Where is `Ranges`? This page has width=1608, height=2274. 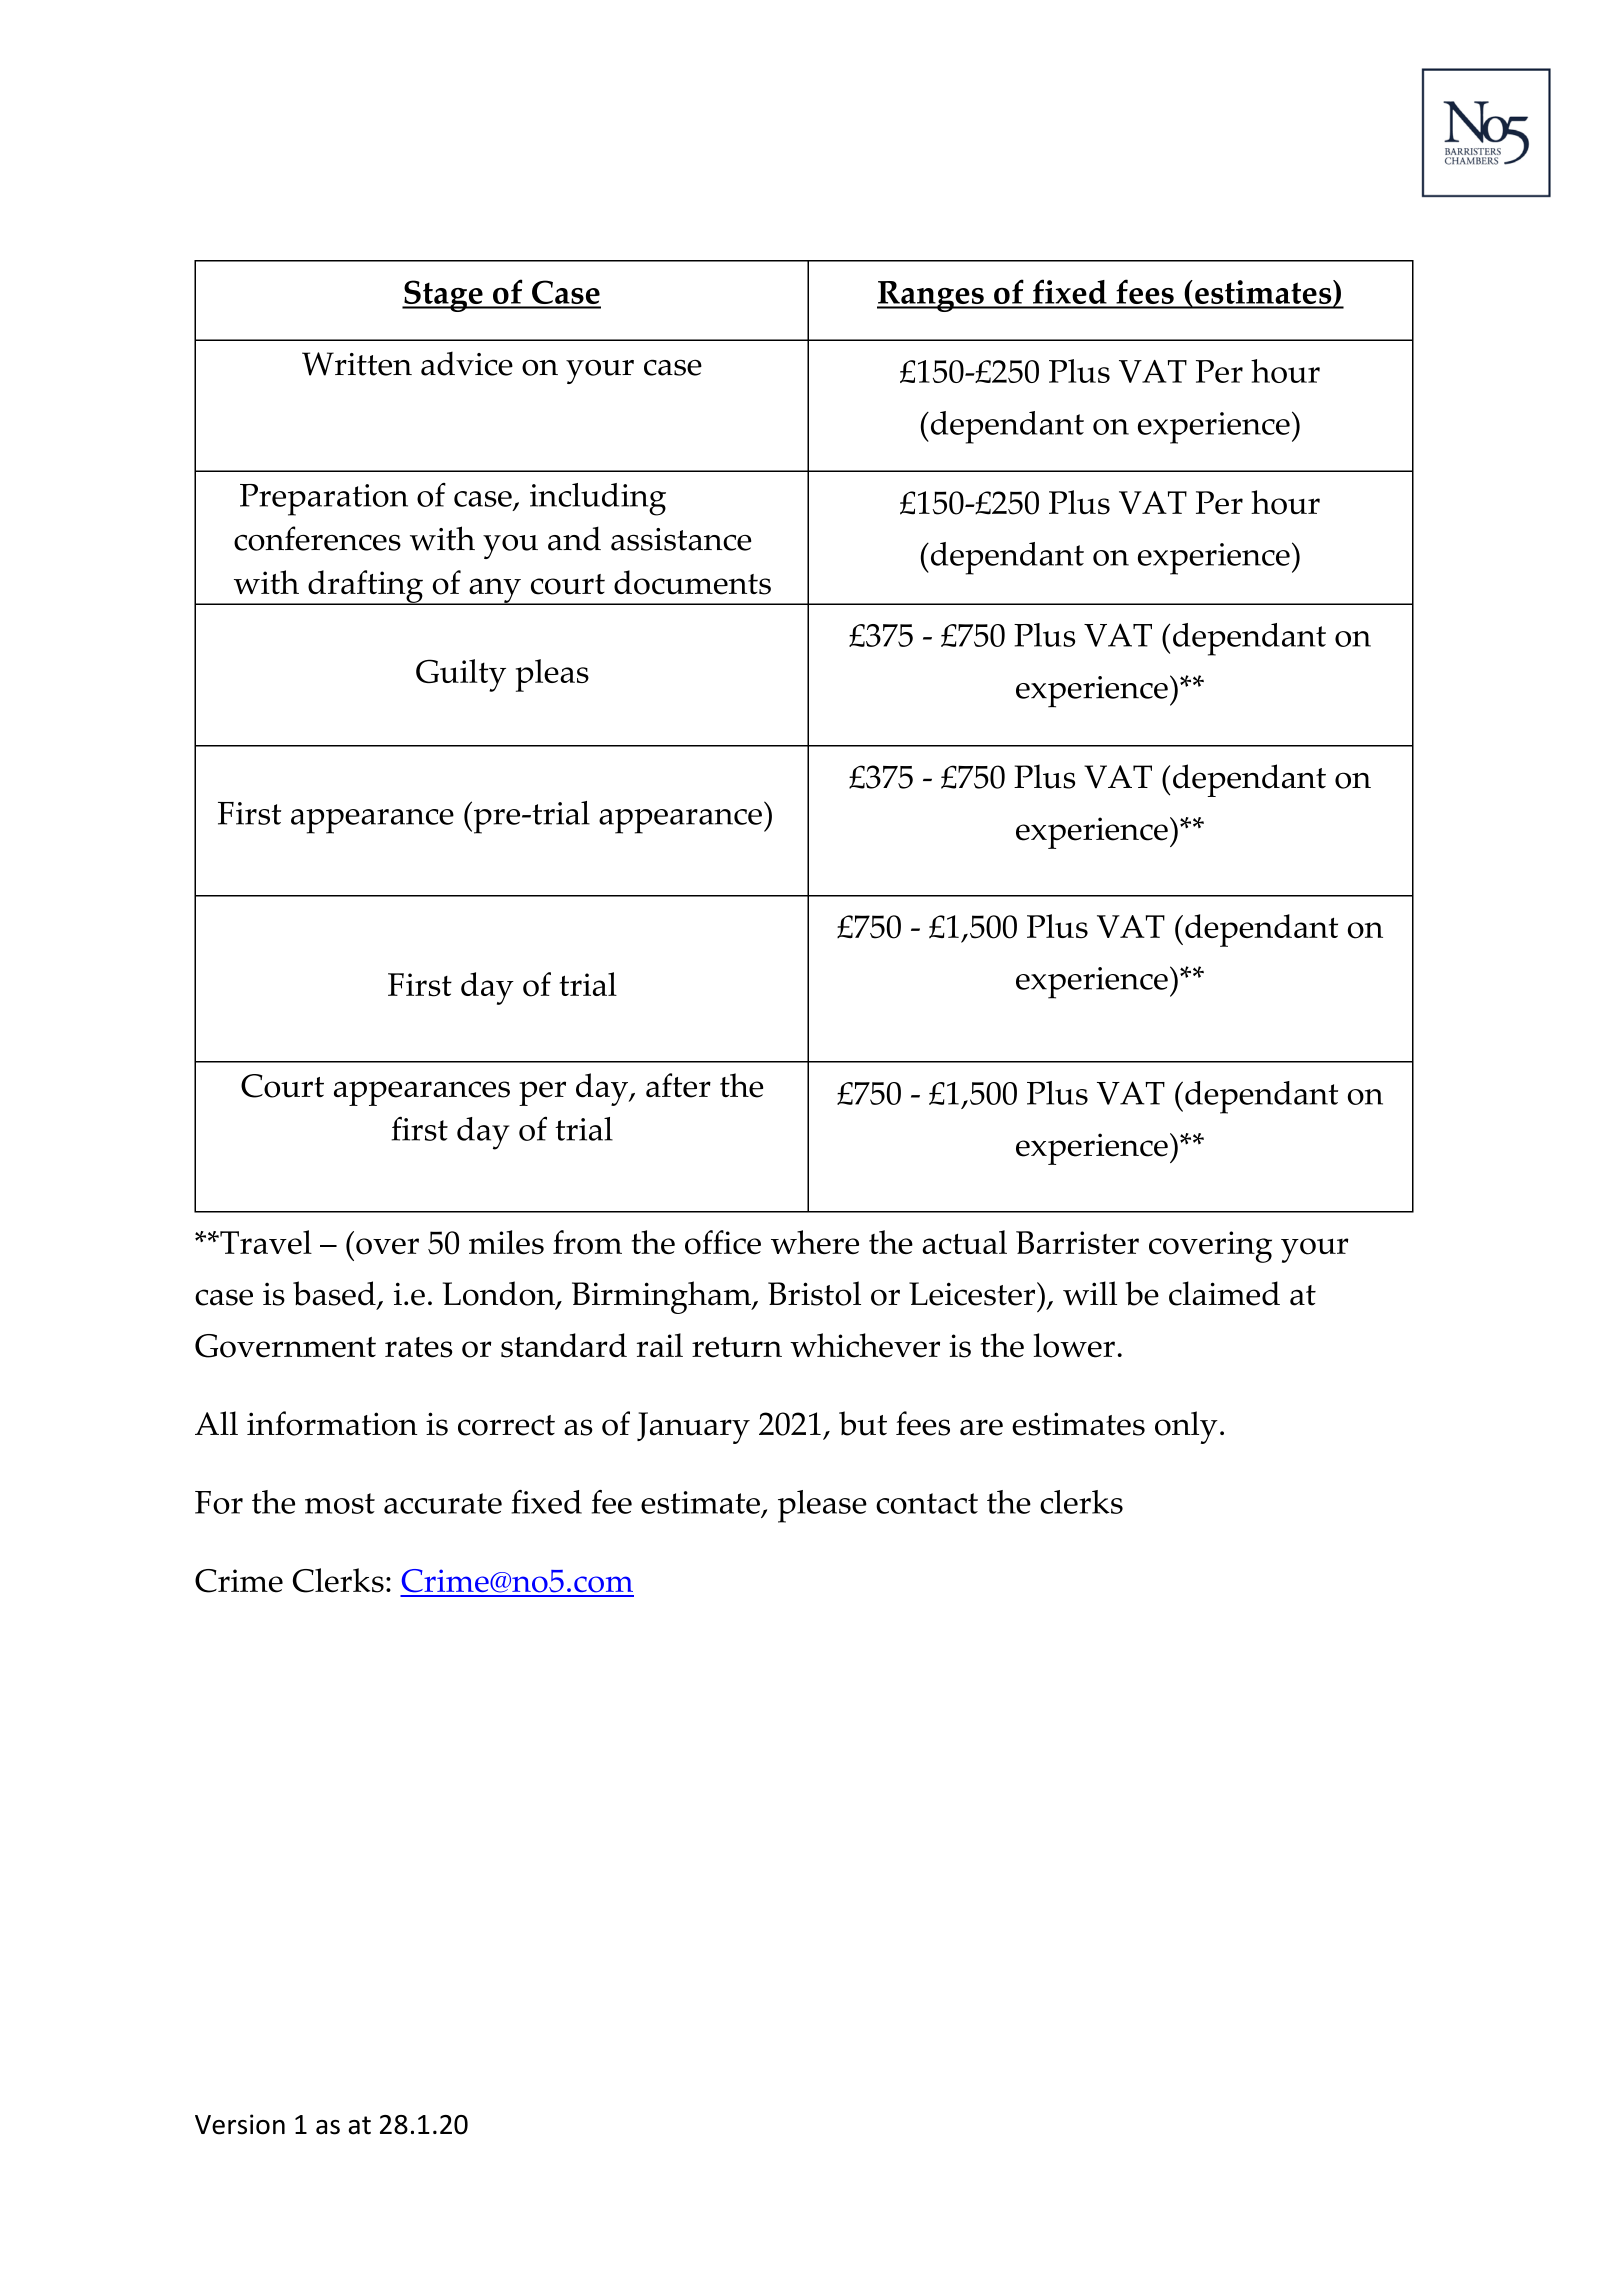
Ranges is located at coordinates (931, 296).
